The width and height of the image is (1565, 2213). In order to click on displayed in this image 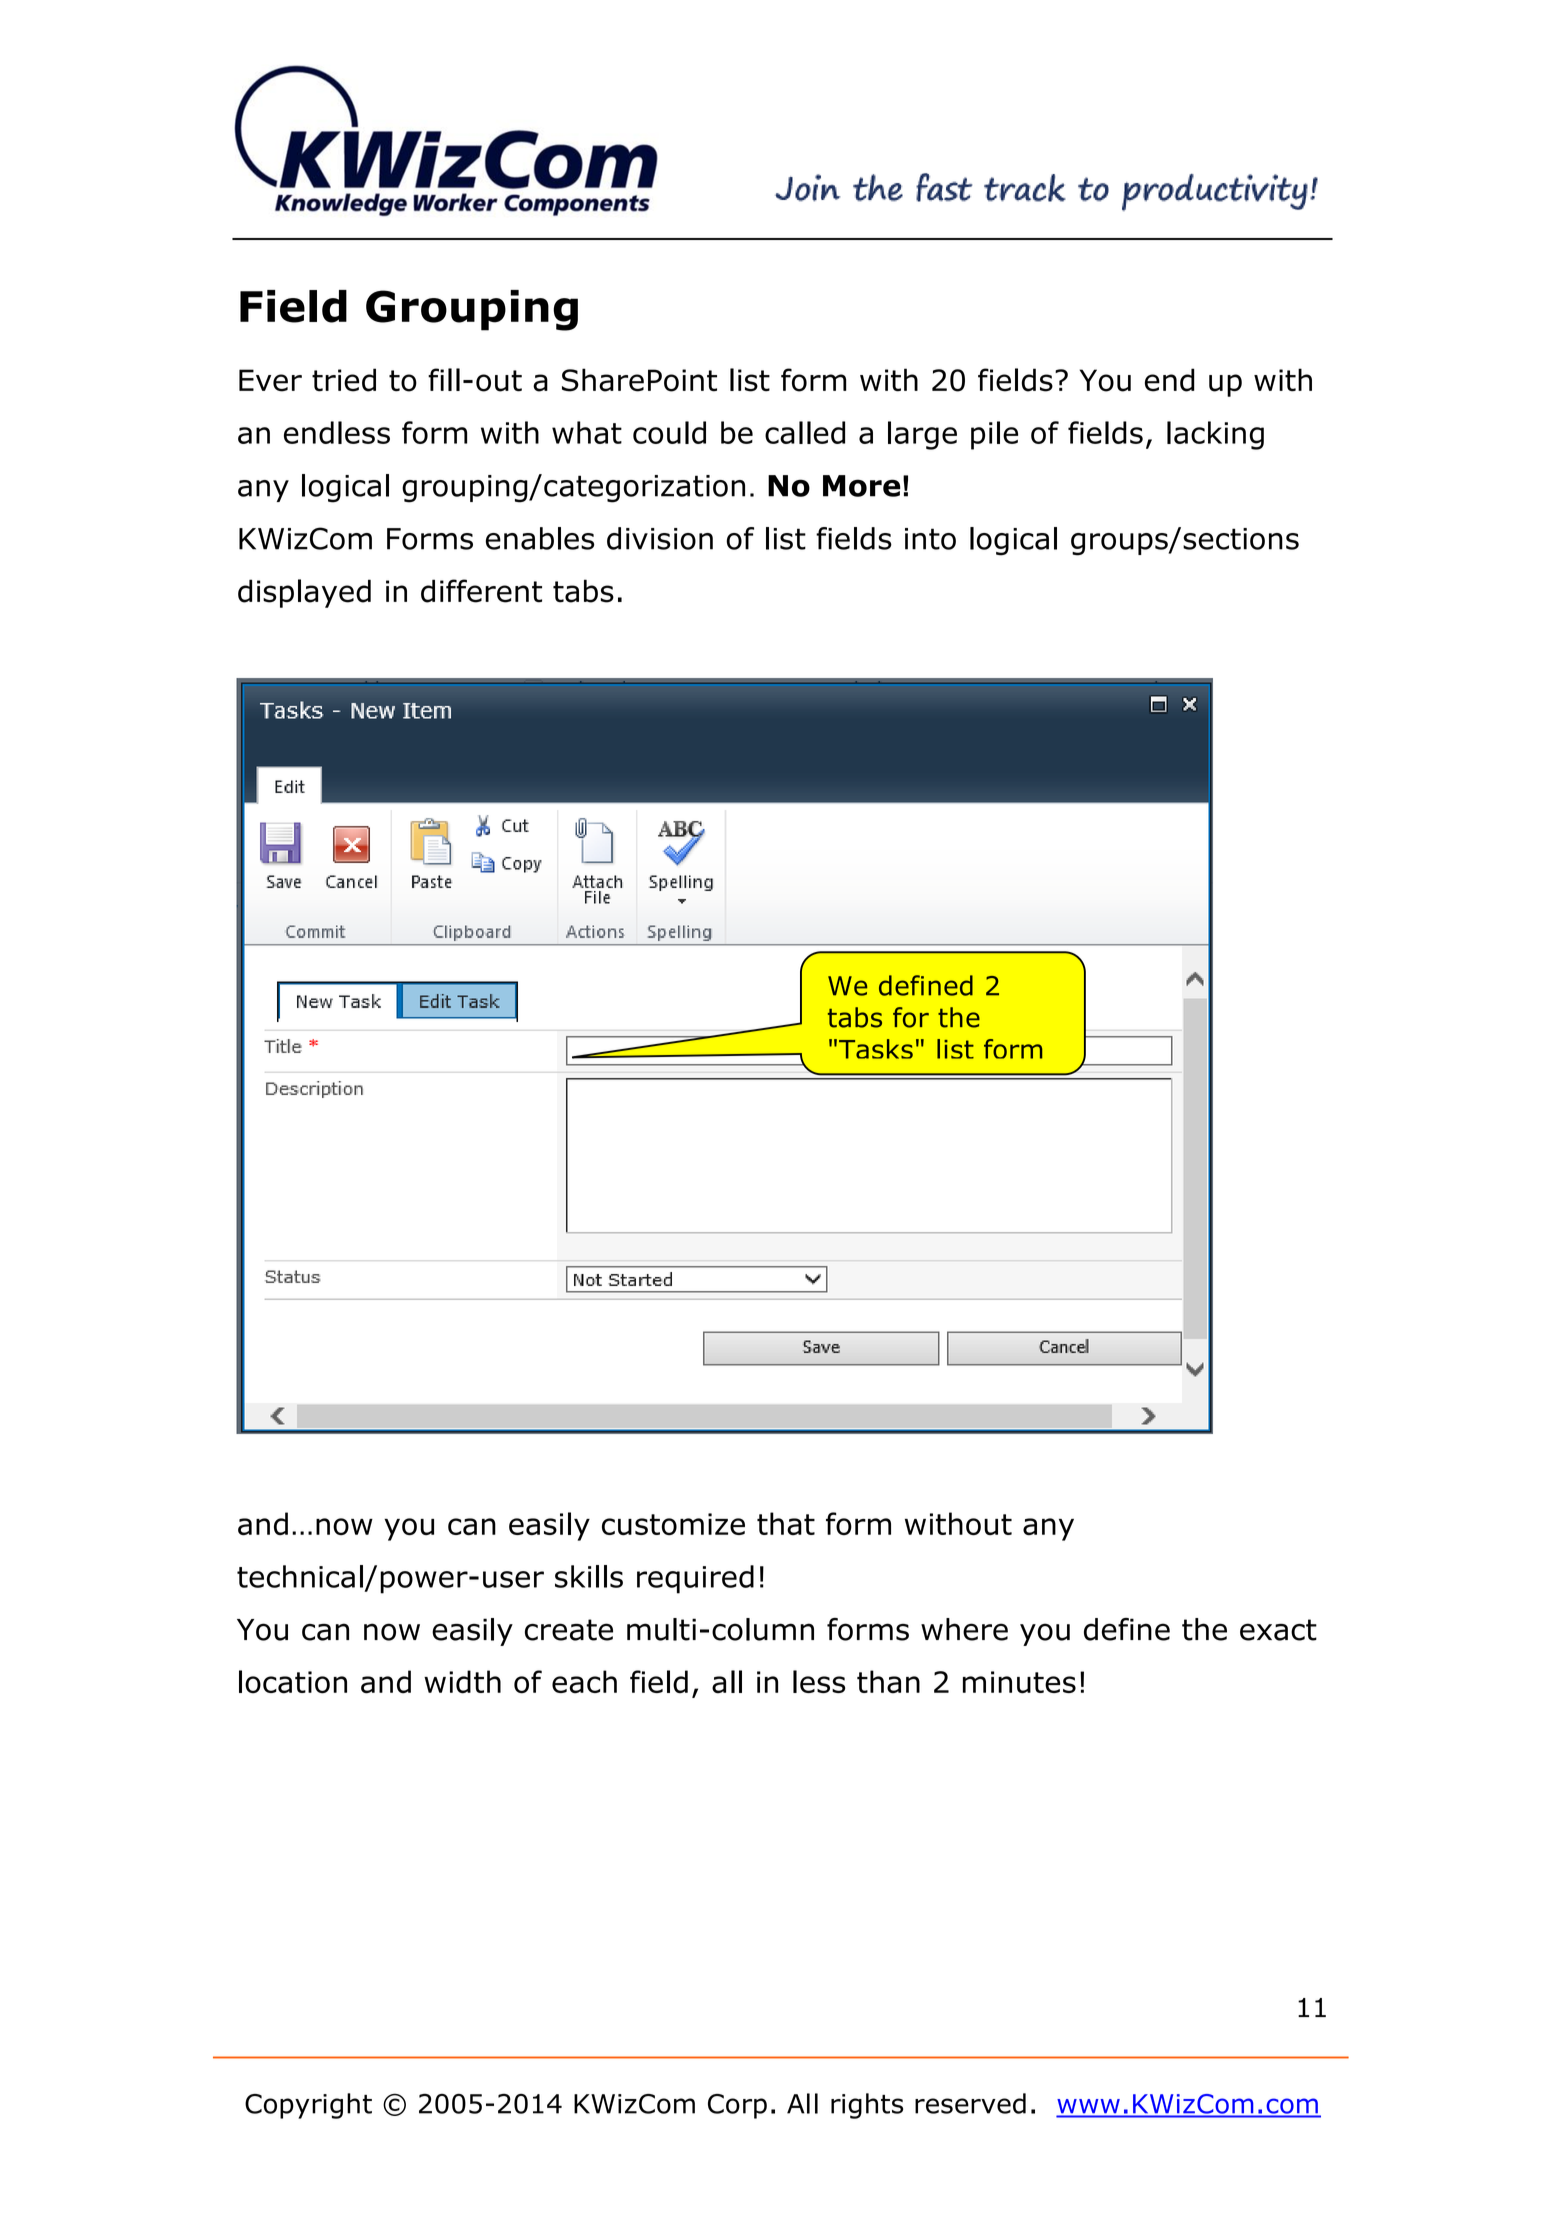, I will do `click(304, 593)`.
